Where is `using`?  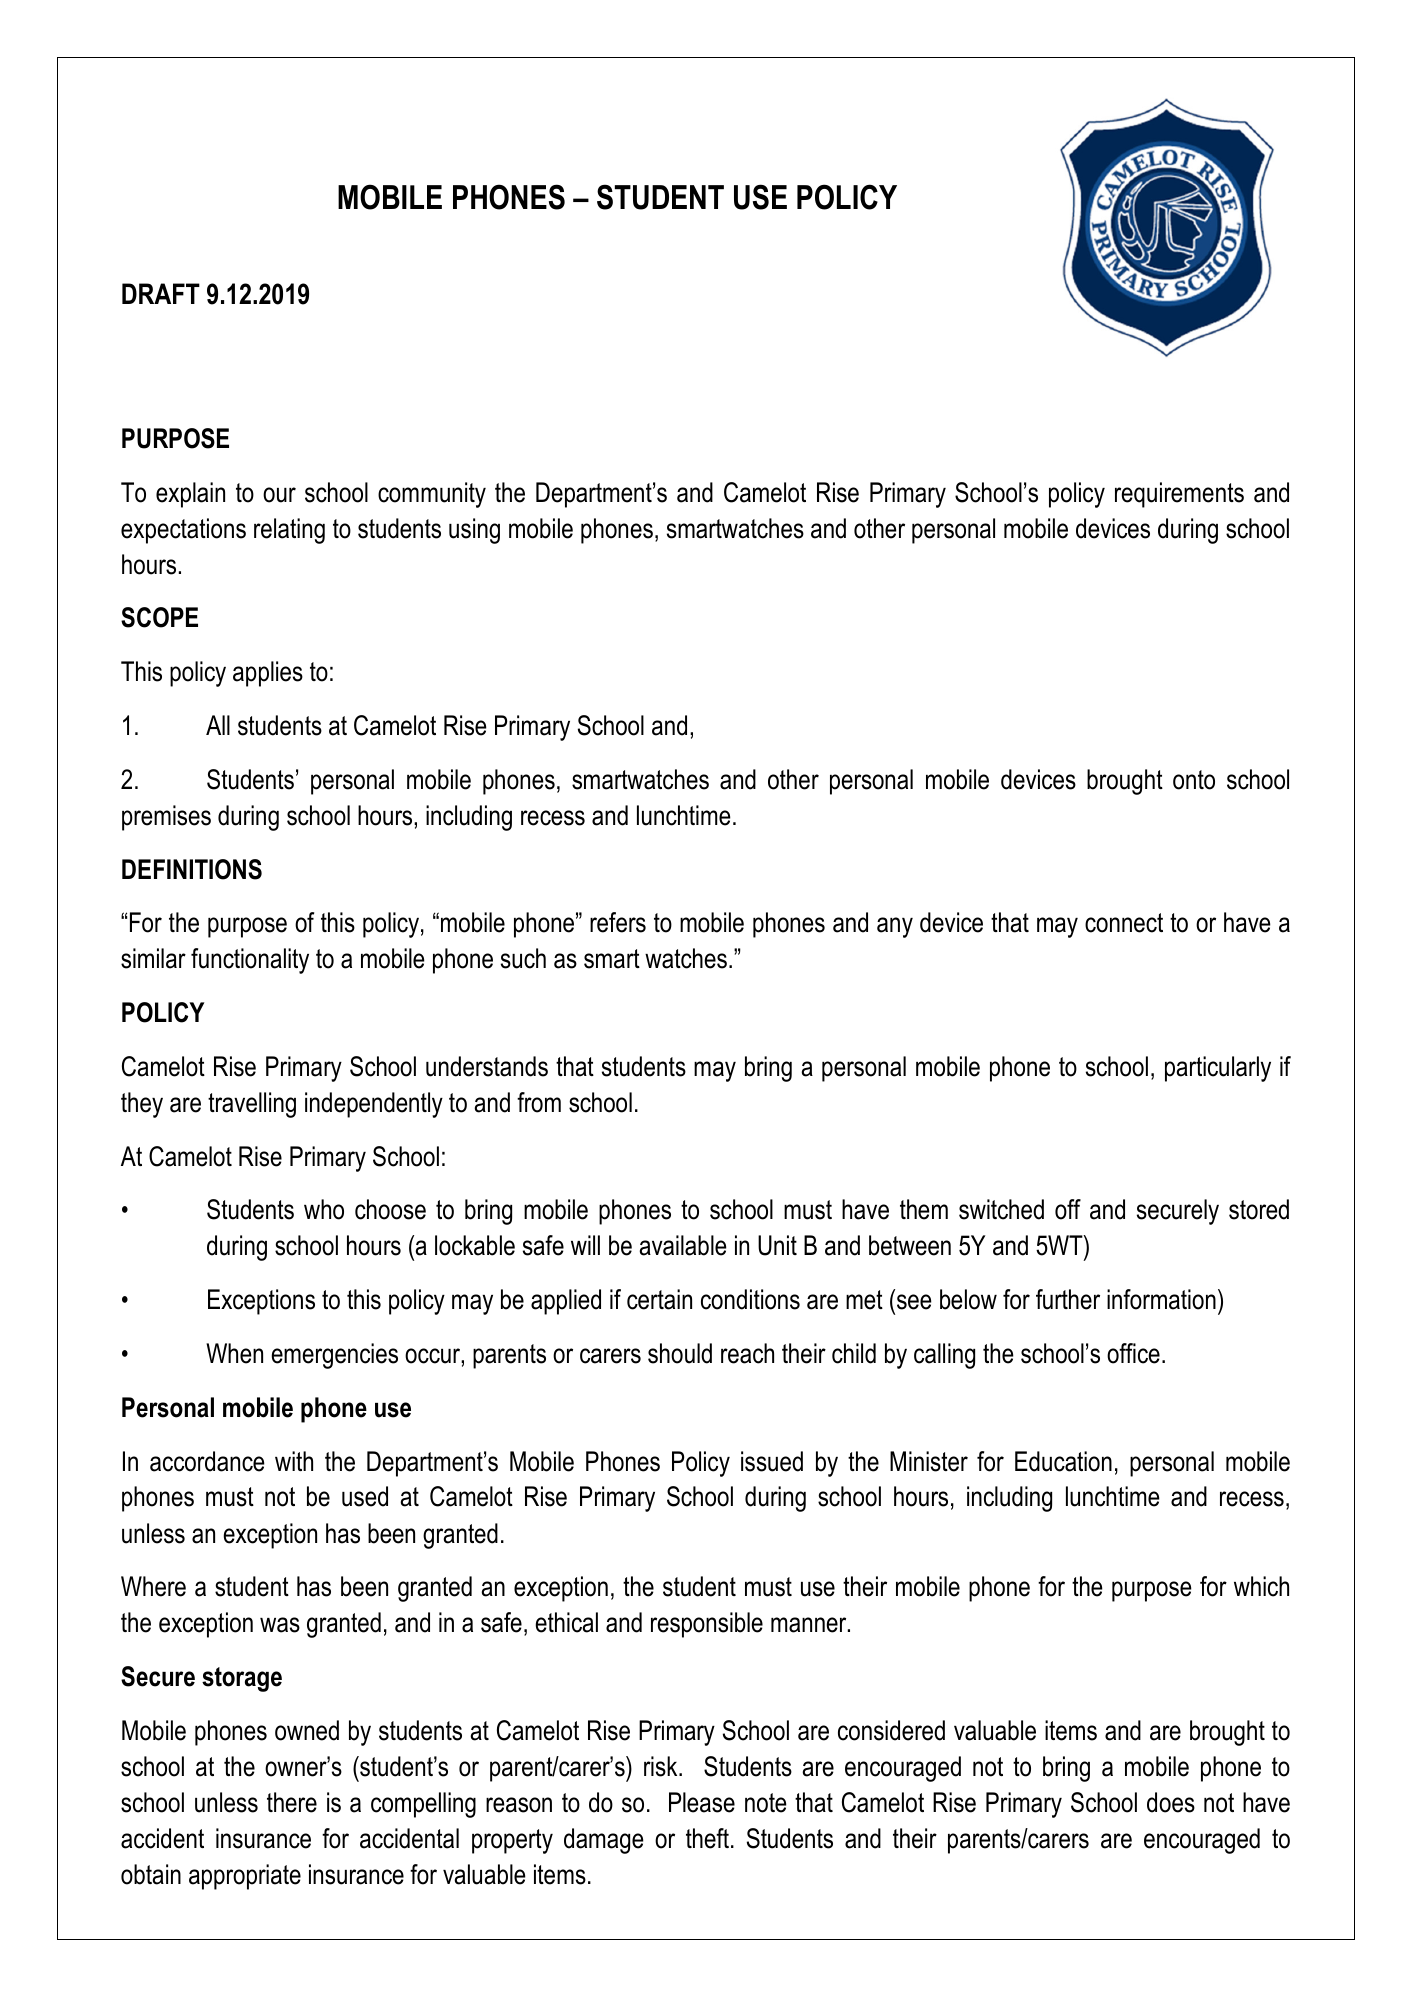 using is located at coordinates (474, 531).
